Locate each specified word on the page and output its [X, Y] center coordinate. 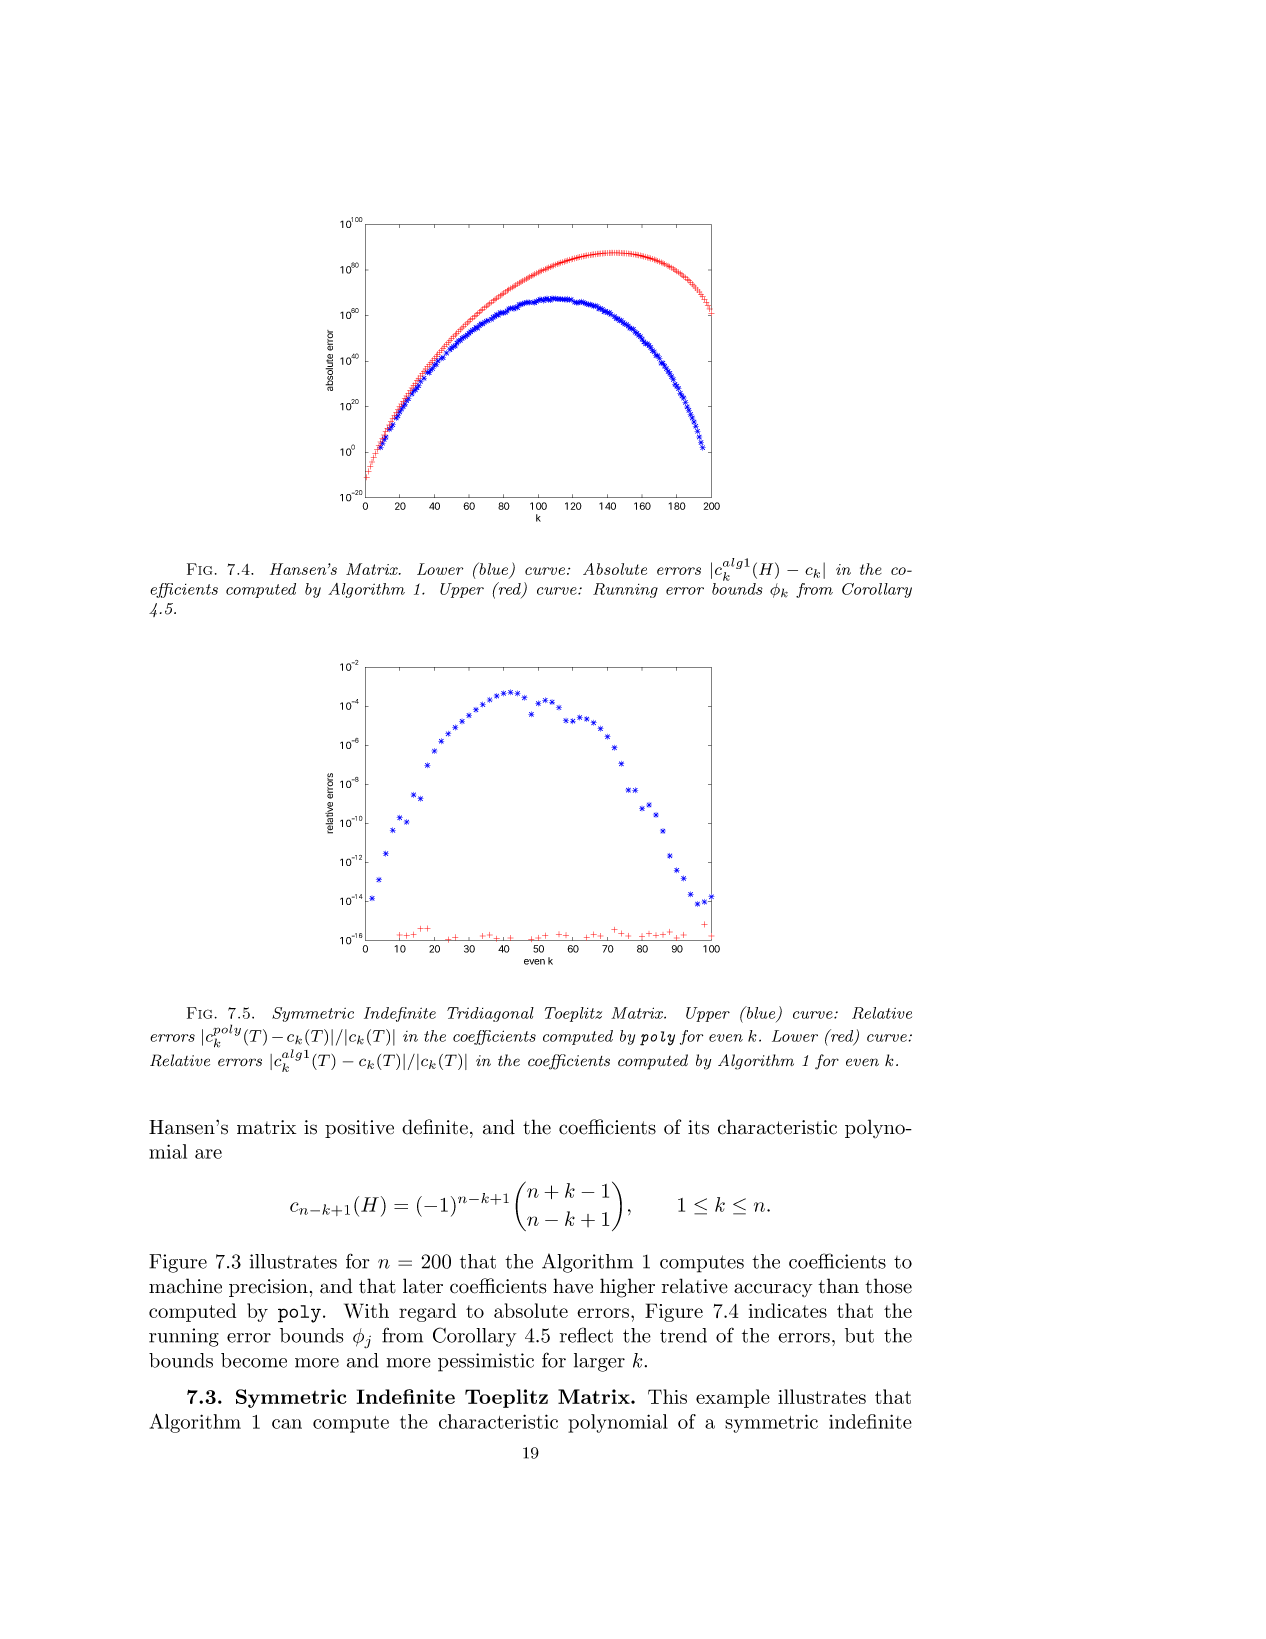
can [287, 1424]
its [698, 1127]
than [838, 1286]
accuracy [773, 1290]
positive [359, 1129]
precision [268, 1288]
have [573, 1286]
